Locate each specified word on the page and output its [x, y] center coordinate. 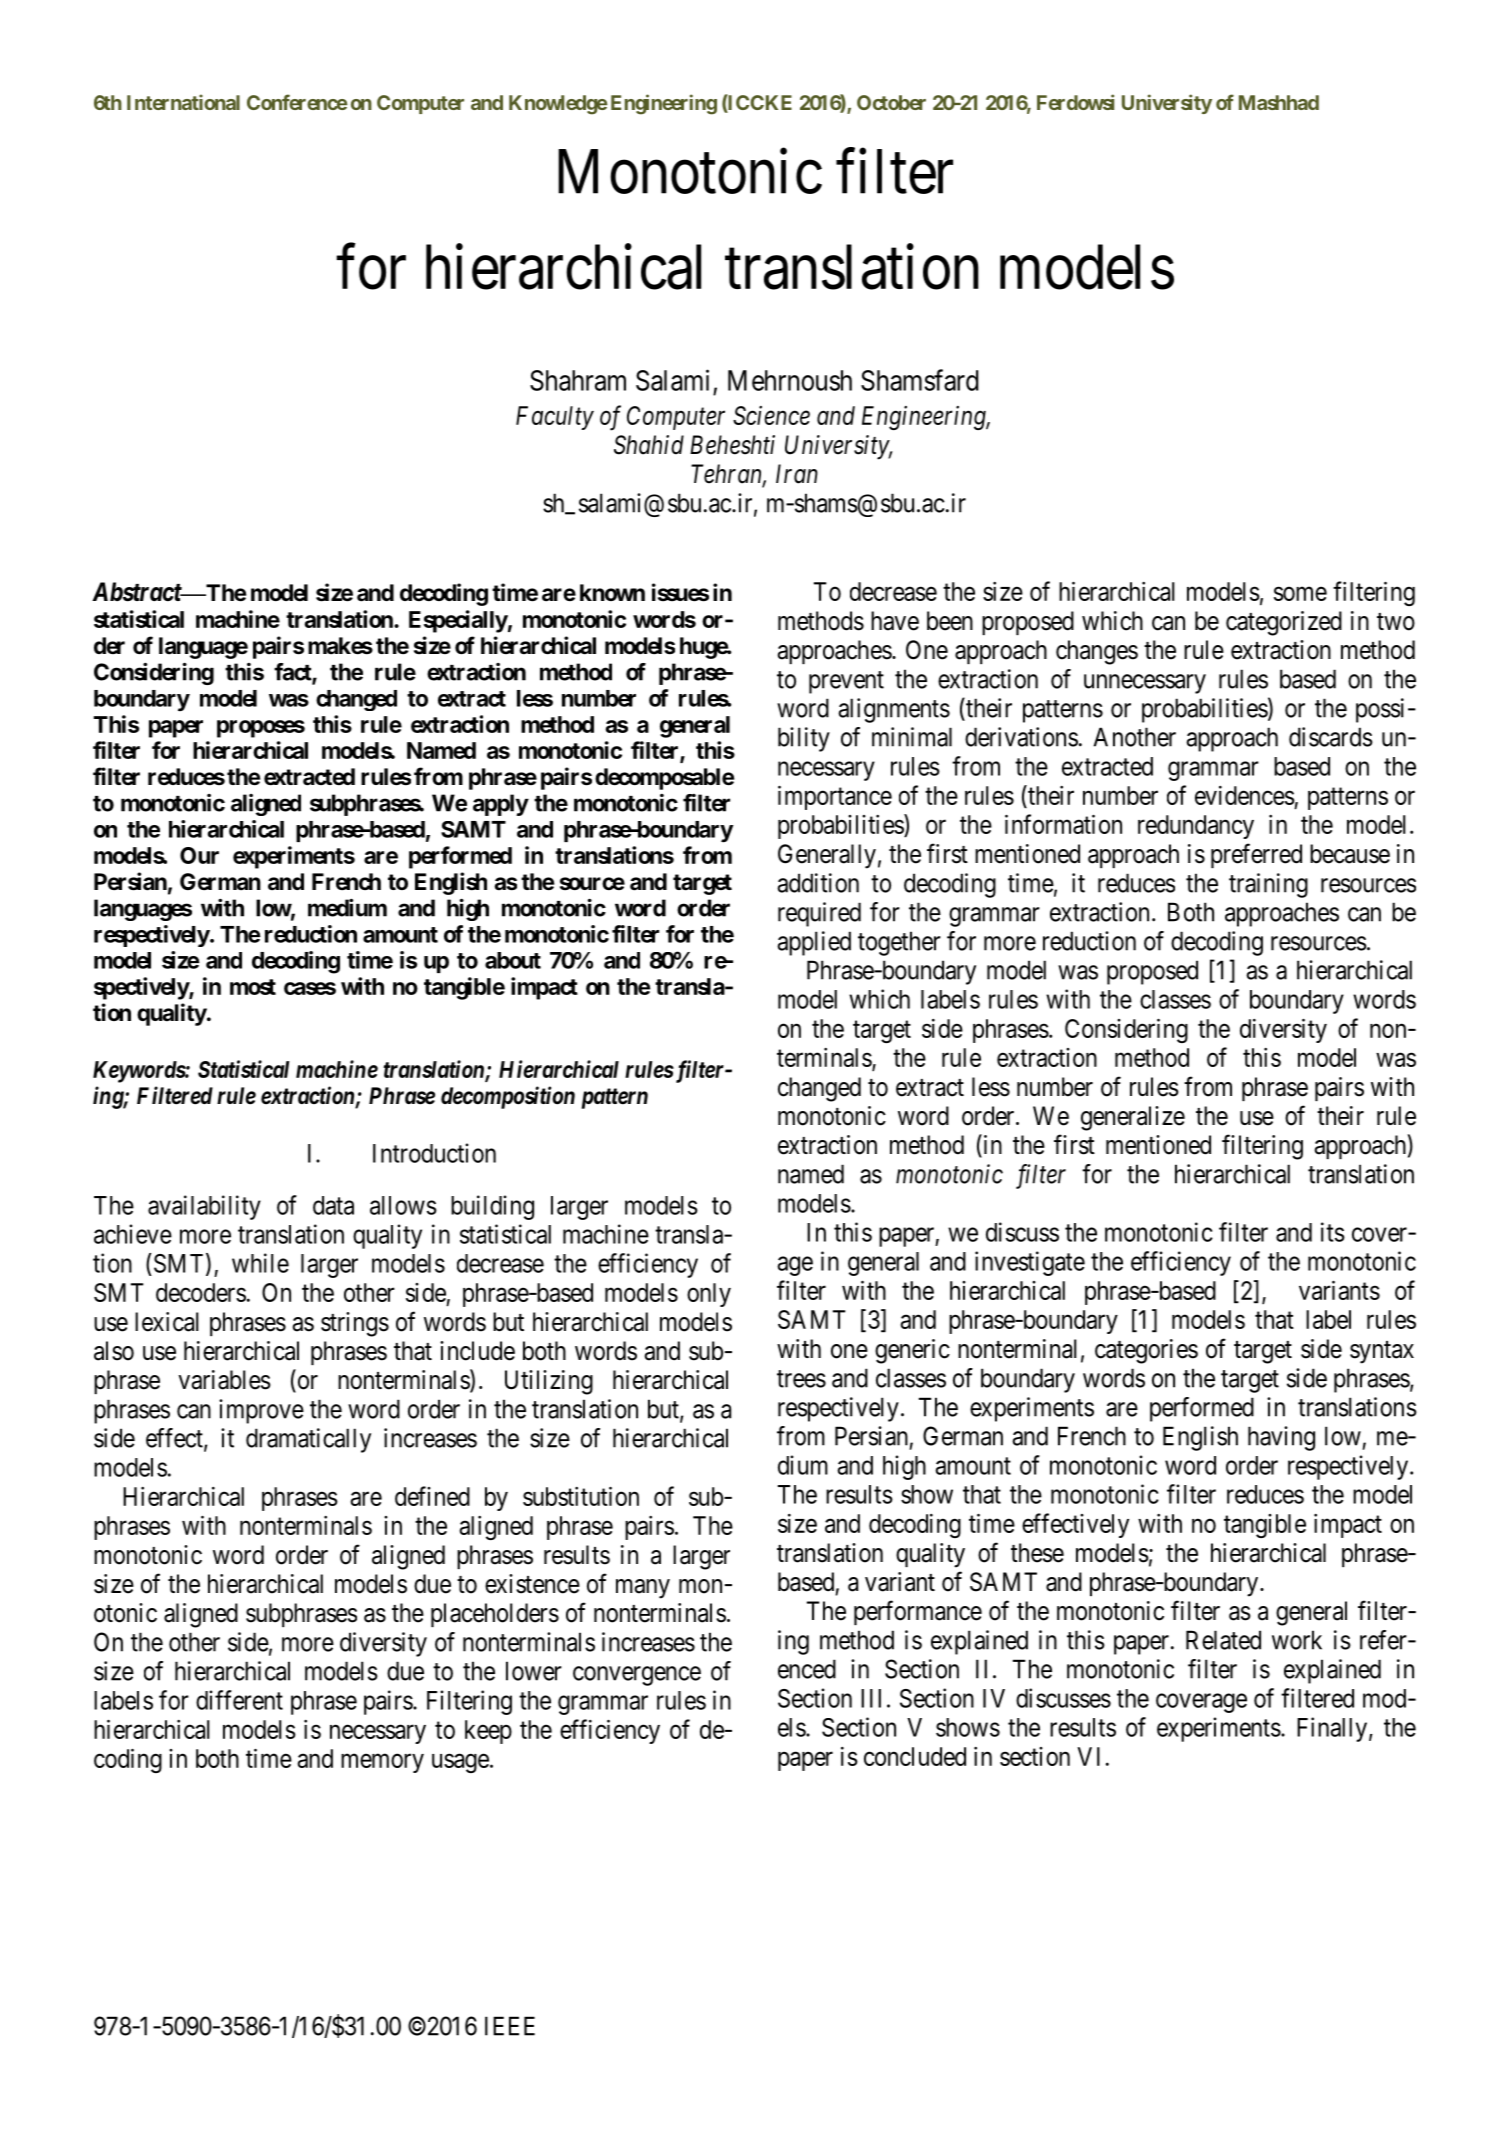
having [1281, 1438]
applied [814, 943]
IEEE [510, 2026]
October [891, 102]
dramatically [308, 1440]
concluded [915, 1756]
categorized [1284, 623]
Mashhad [1279, 102]
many [643, 1589]
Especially [458, 621]
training [1268, 885]
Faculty [555, 418]
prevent [846, 682]
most [253, 987]
